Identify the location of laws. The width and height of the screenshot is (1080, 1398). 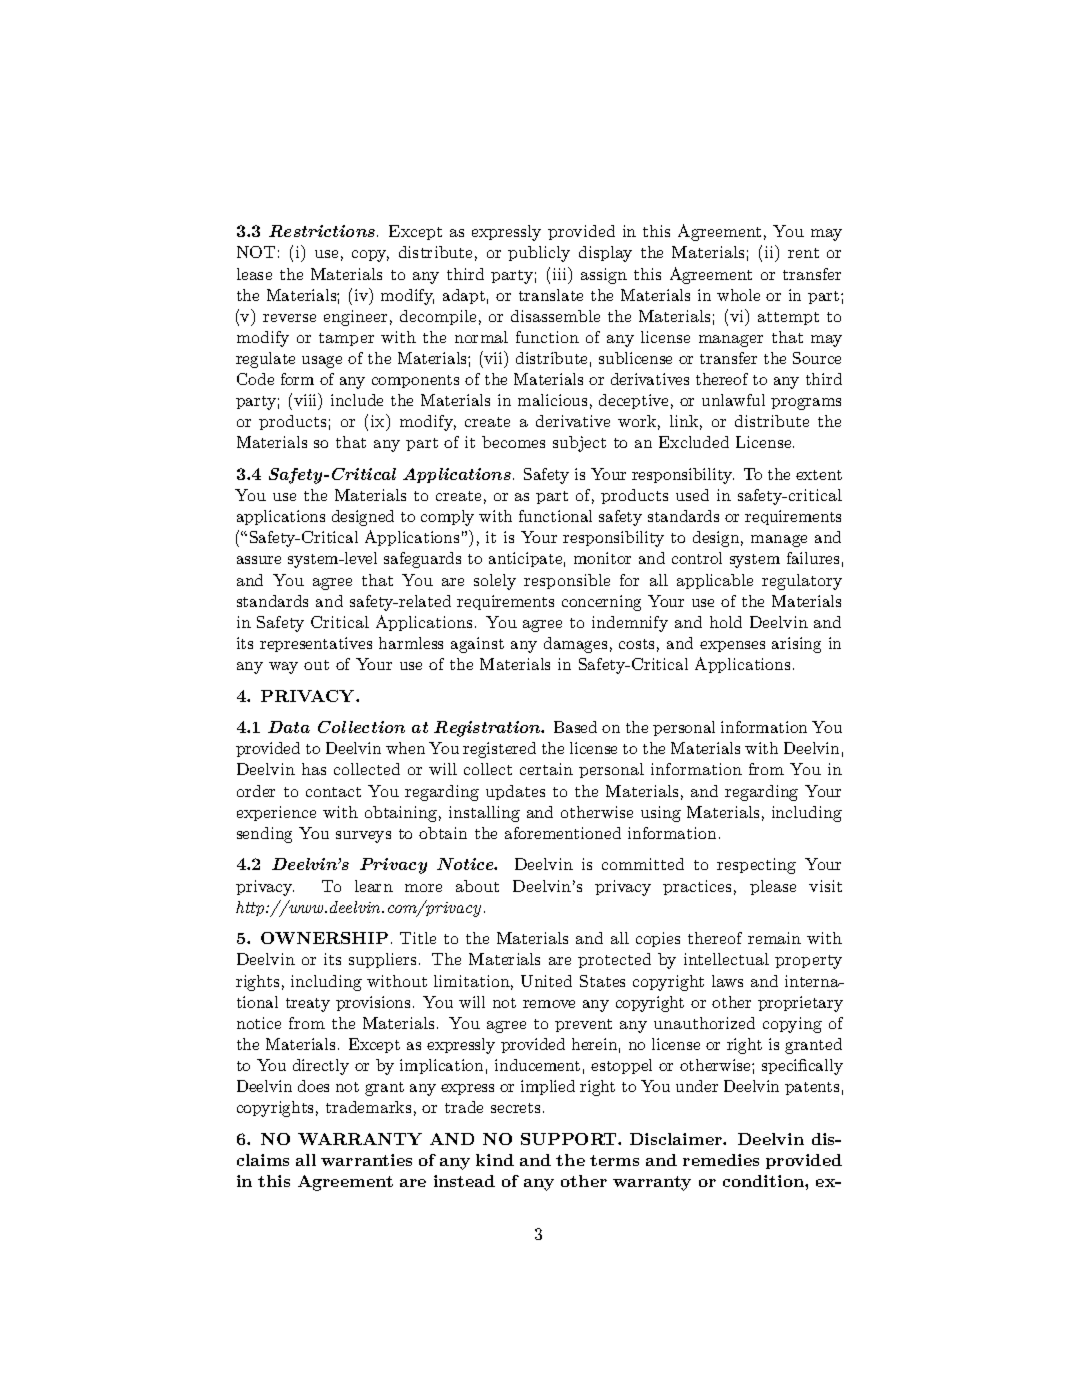
(727, 981).
